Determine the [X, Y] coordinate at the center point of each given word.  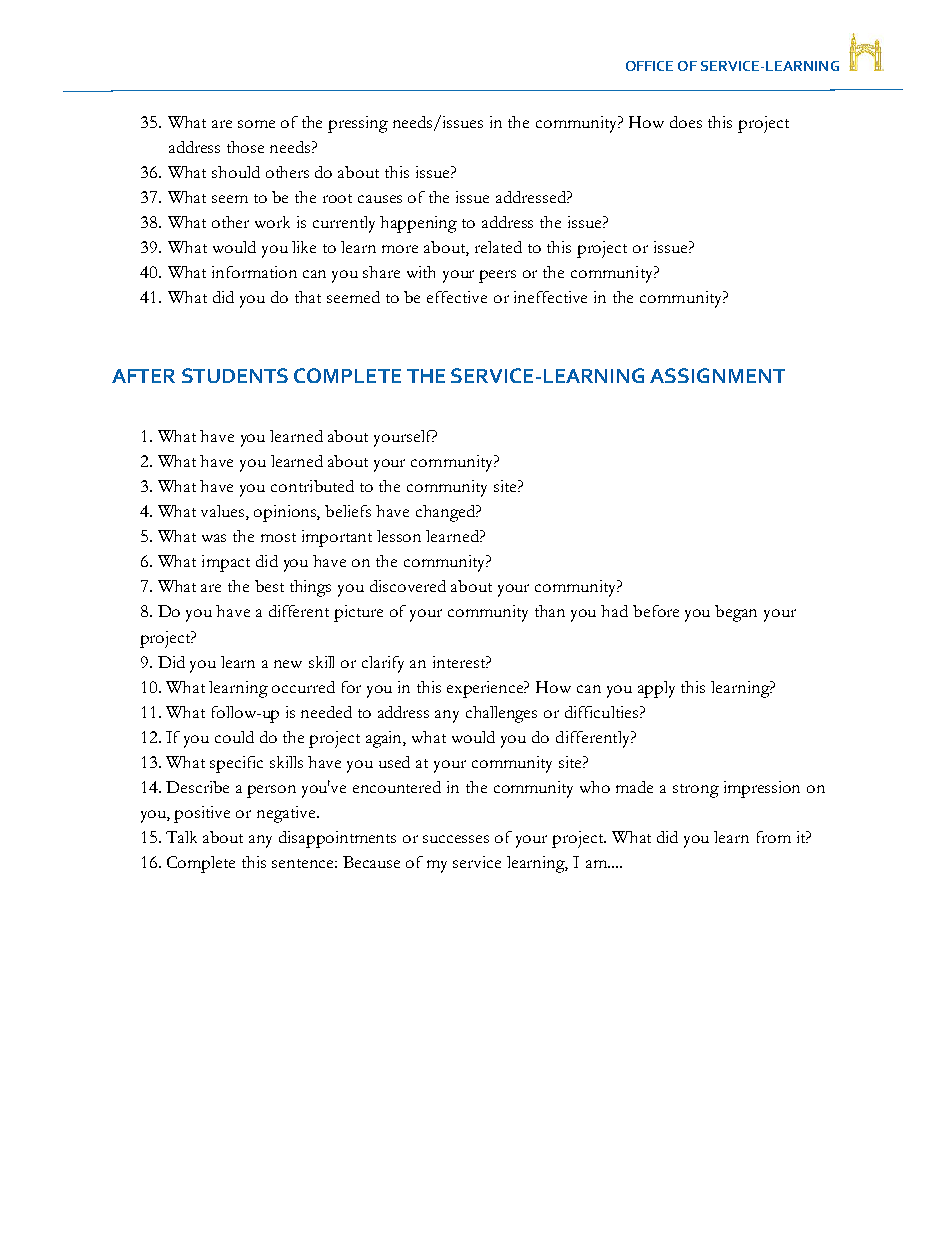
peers [497, 276]
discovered [408, 586]
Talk [181, 837]
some [256, 124]
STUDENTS [235, 375]
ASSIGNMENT [717, 375]
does [686, 122]
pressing [358, 124]
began [736, 613]
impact [226, 563]
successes [456, 839]
